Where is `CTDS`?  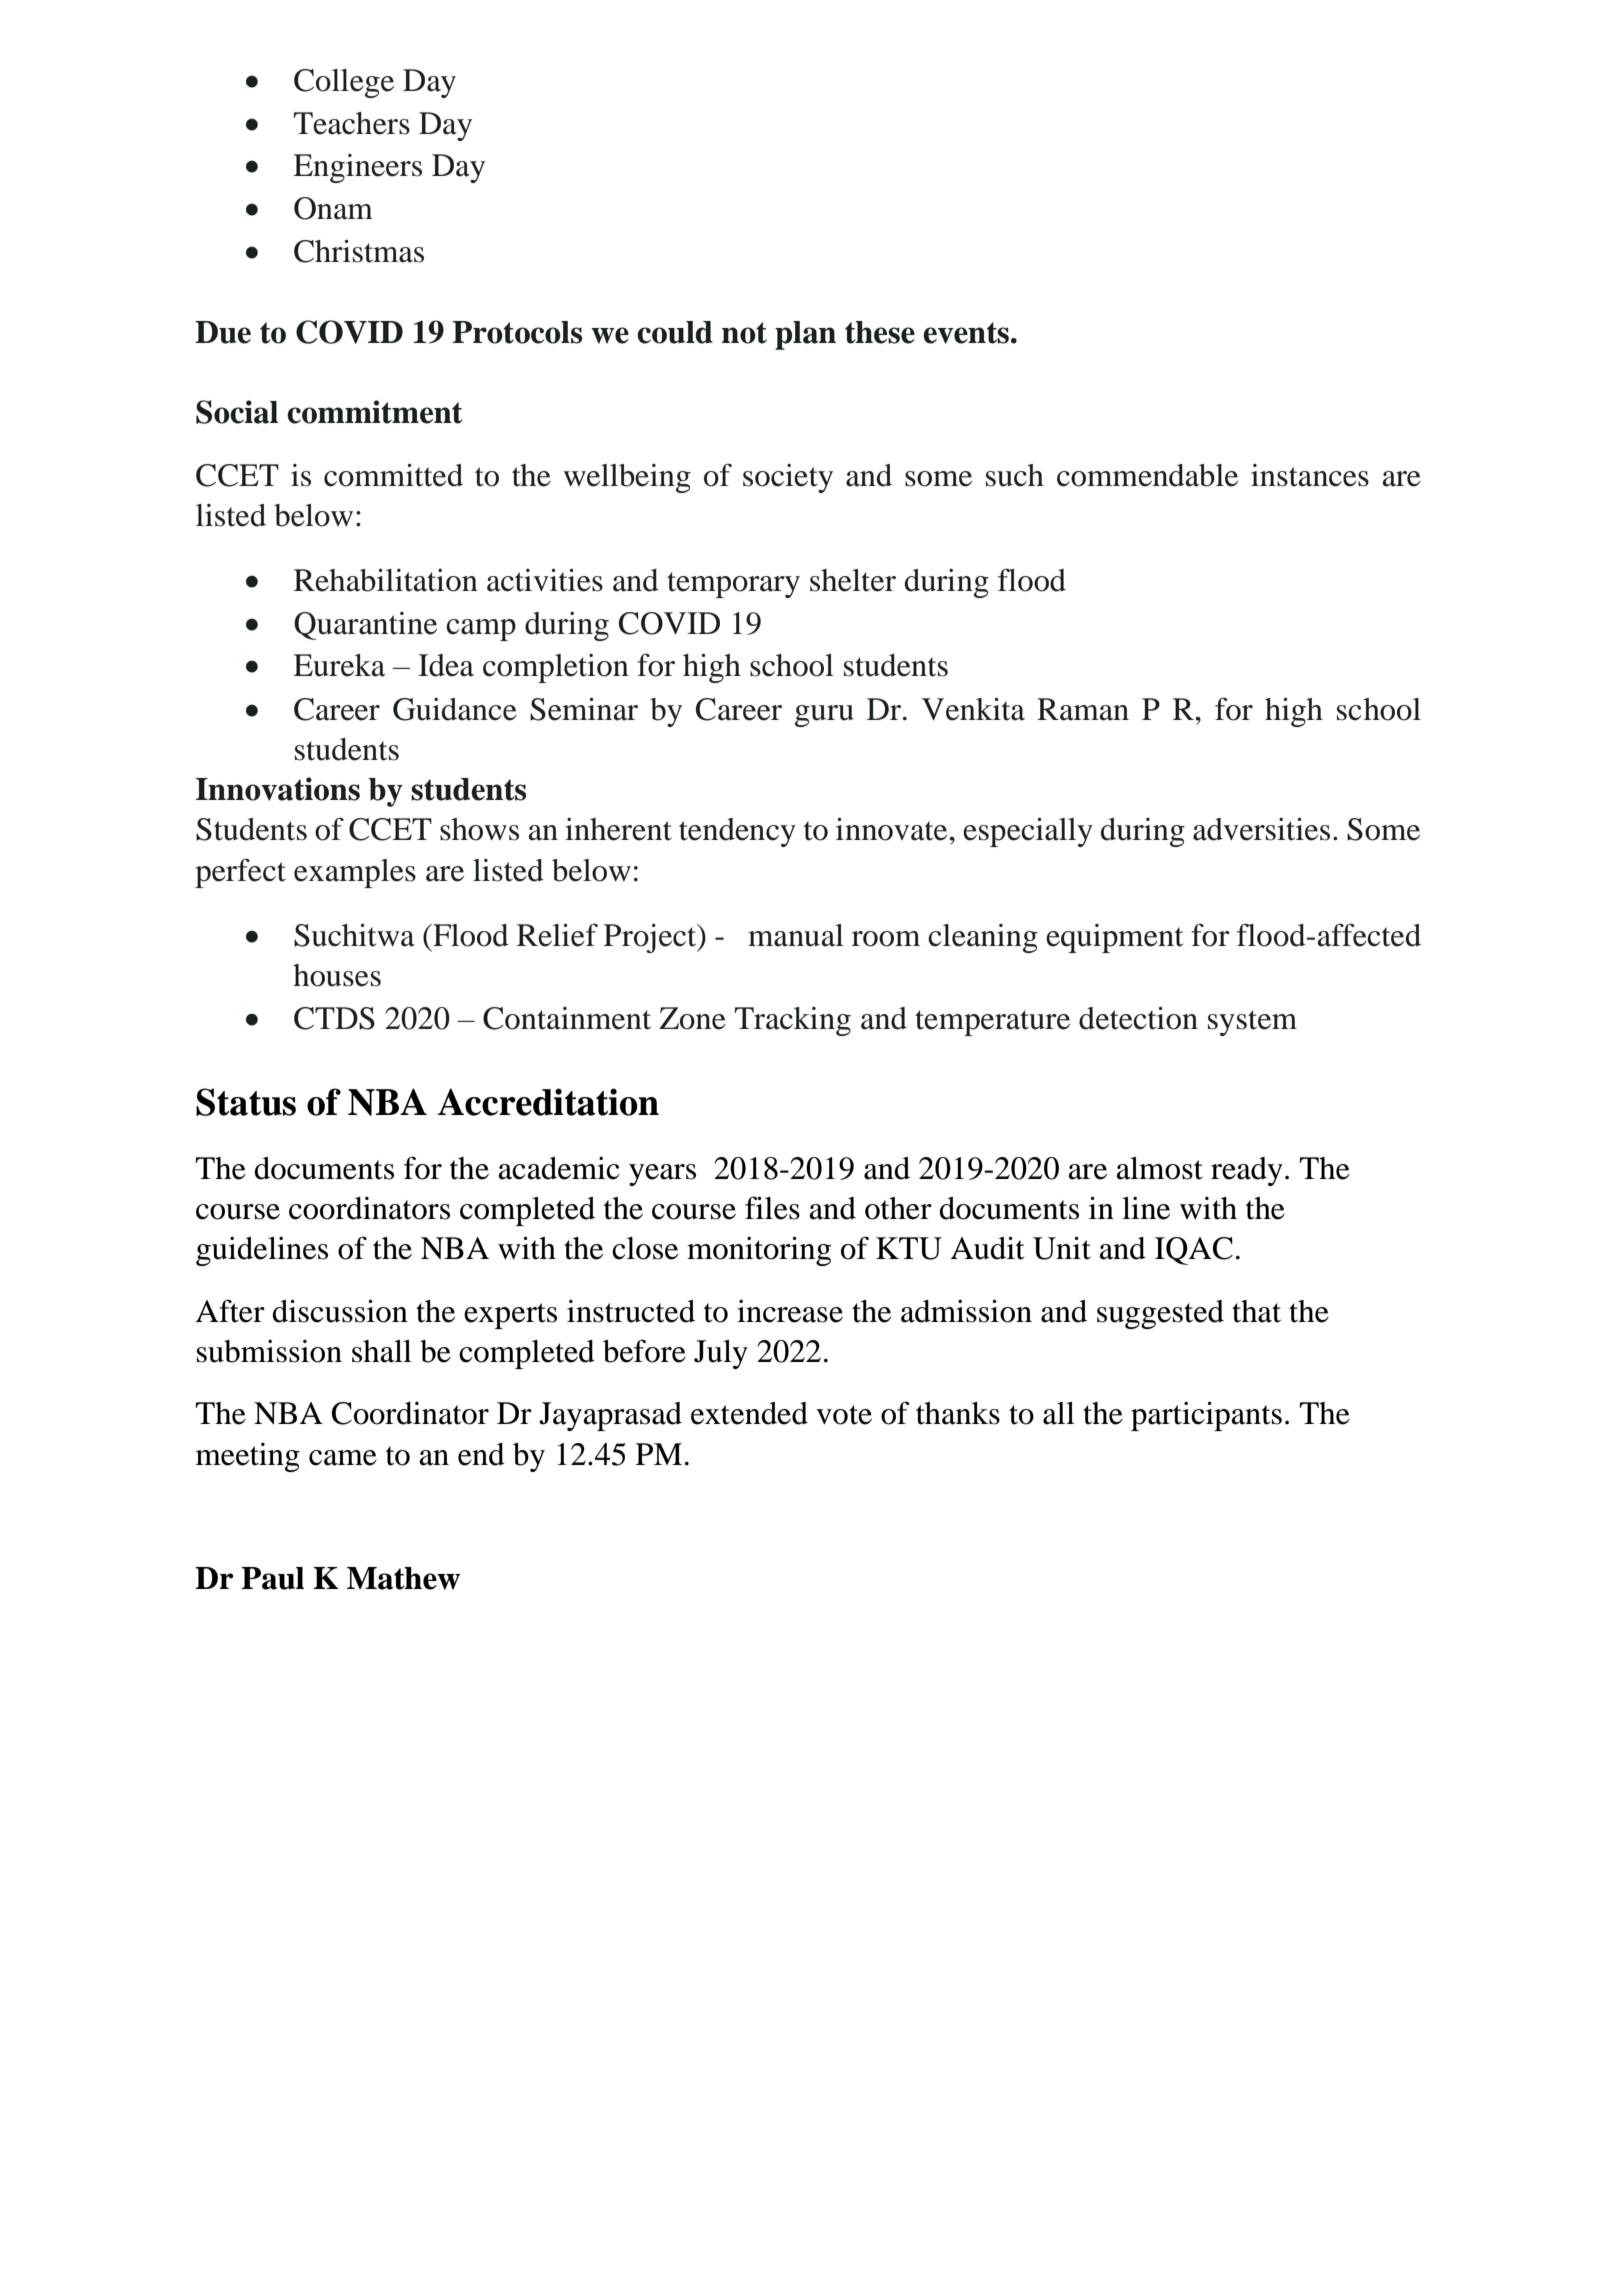
CTDS is located at coordinates (334, 1018).
